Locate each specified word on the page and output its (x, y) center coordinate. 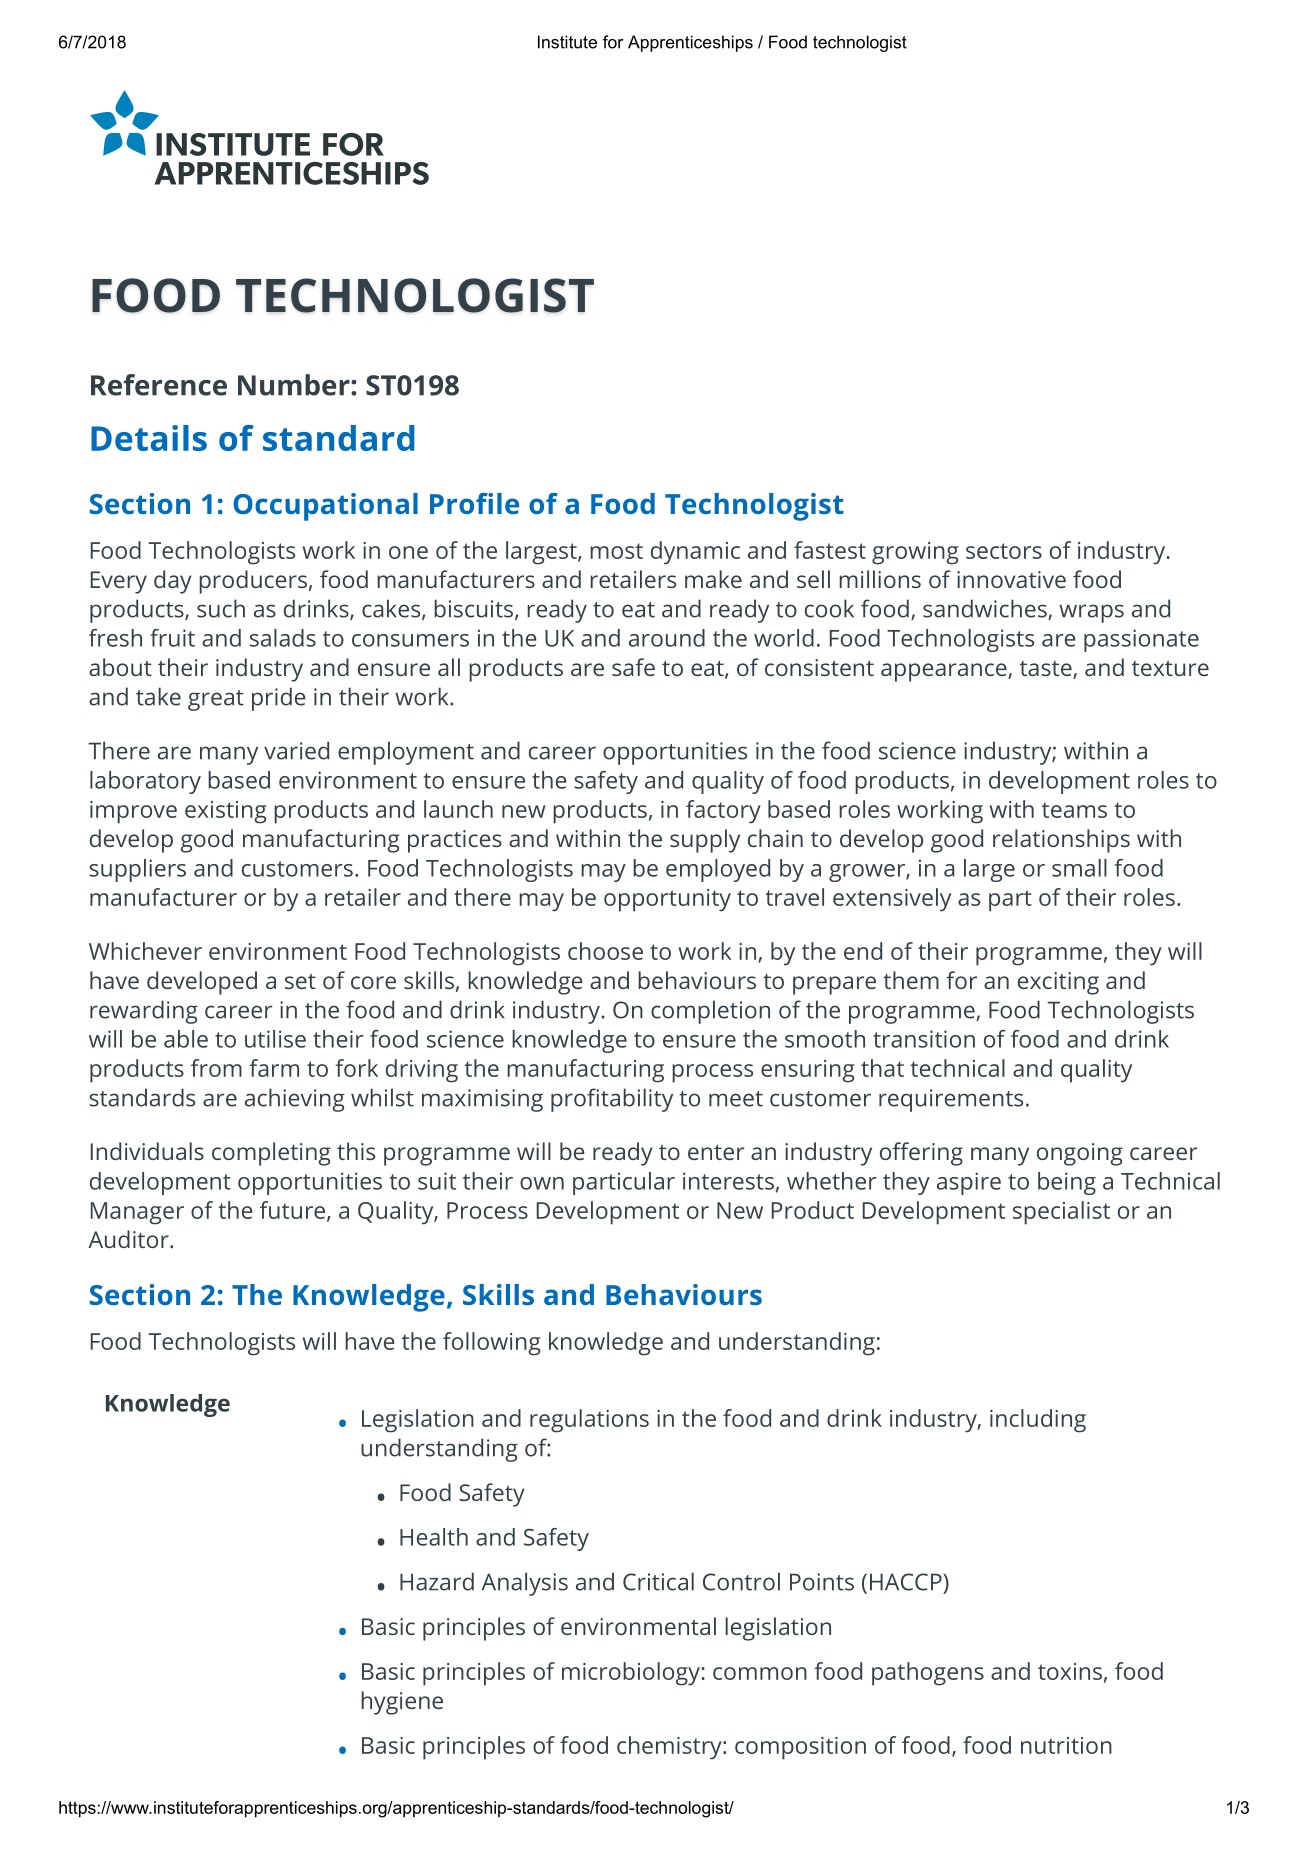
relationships (1061, 841)
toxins (1070, 1671)
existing (225, 812)
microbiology (631, 1674)
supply (705, 841)
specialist (1061, 1213)
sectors (1004, 551)
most (616, 551)
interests (728, 1181)
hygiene (402, 1703)
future (292, 1210)
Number (295, 385)
